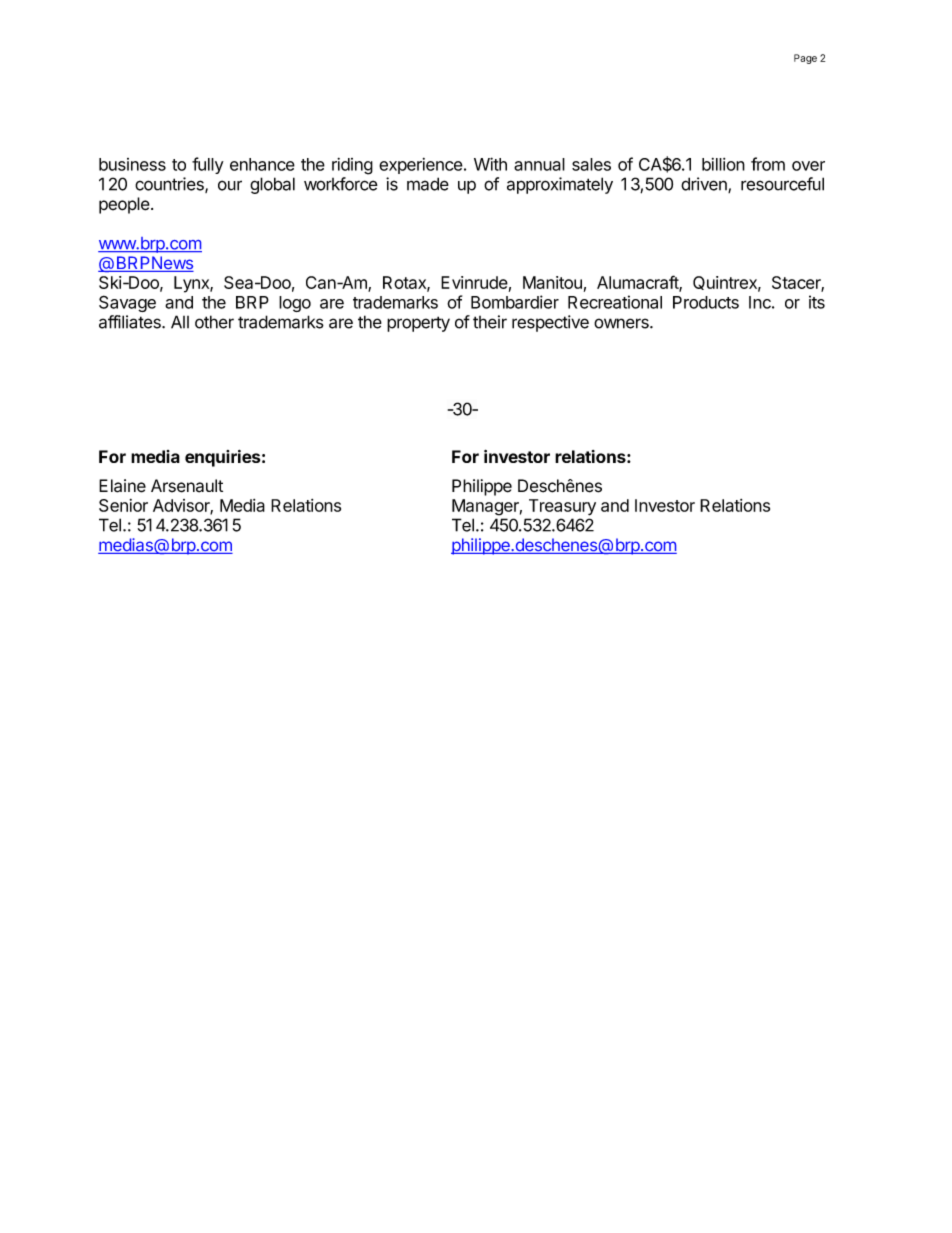 The width and height of the document is (952, 1233). What do you see at coordinates (214, 322) in the document?
I see `other` at bounding box center [214, 322].
